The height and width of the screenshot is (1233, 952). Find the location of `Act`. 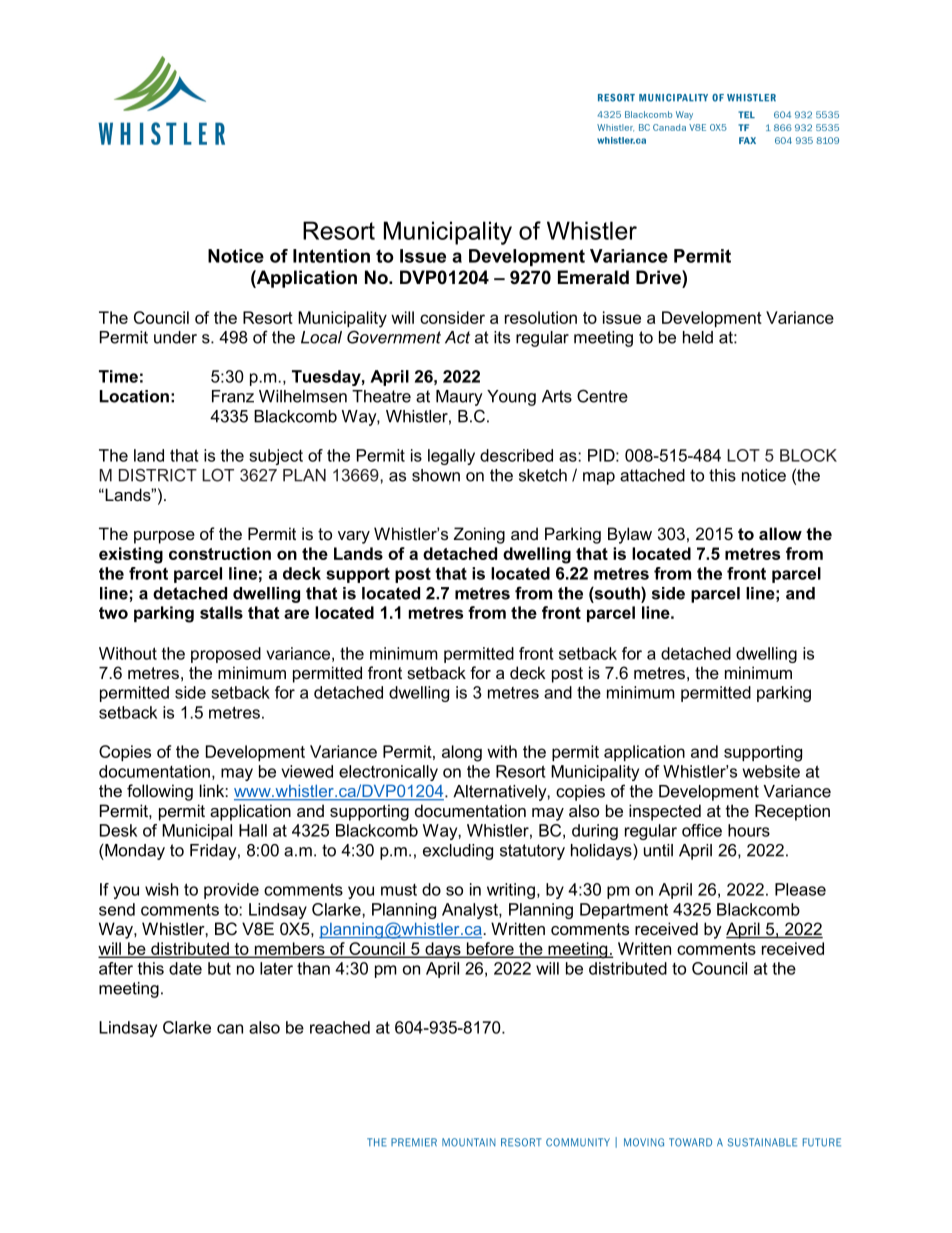

Act is located at coordinates (457, 337).
